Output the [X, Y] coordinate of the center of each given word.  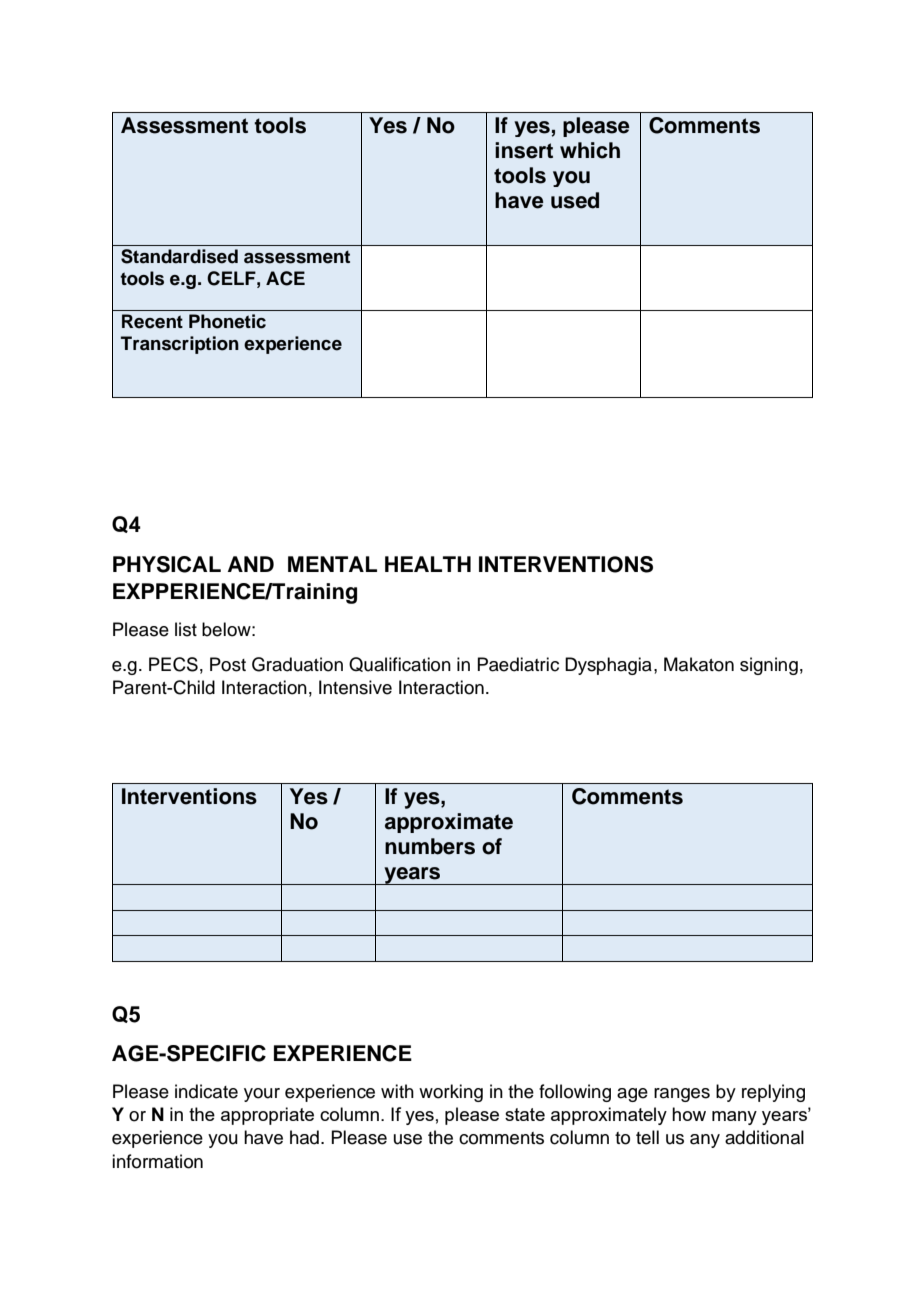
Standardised [179, 256]
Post [228, 664]
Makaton [699, 664]
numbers [430, 846]
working [451, 1093]
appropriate [267, 1116]
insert [524, 150]
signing [769, 666]
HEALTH [428, 564]
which [590, 150]
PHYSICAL [167, 564]
